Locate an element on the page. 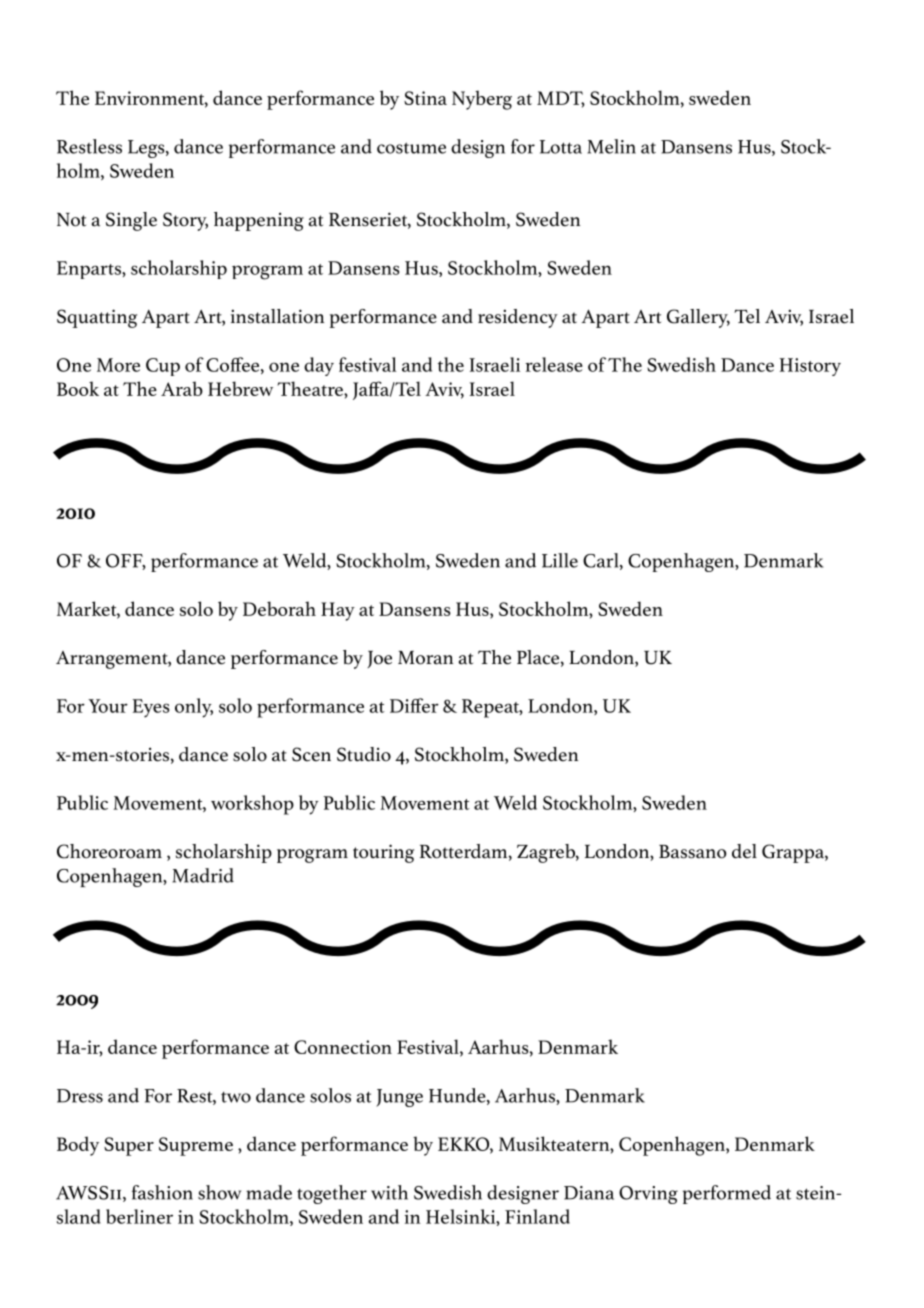 The image size is (924, 1308). Lille is located at coordinates (560, 560).
